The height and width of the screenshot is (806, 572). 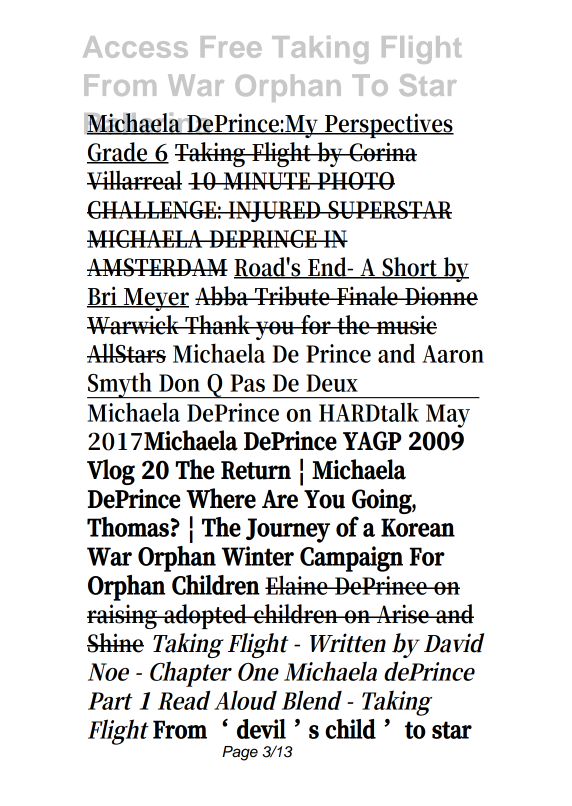 I want to click on Access, so click(x=135, y=47).
